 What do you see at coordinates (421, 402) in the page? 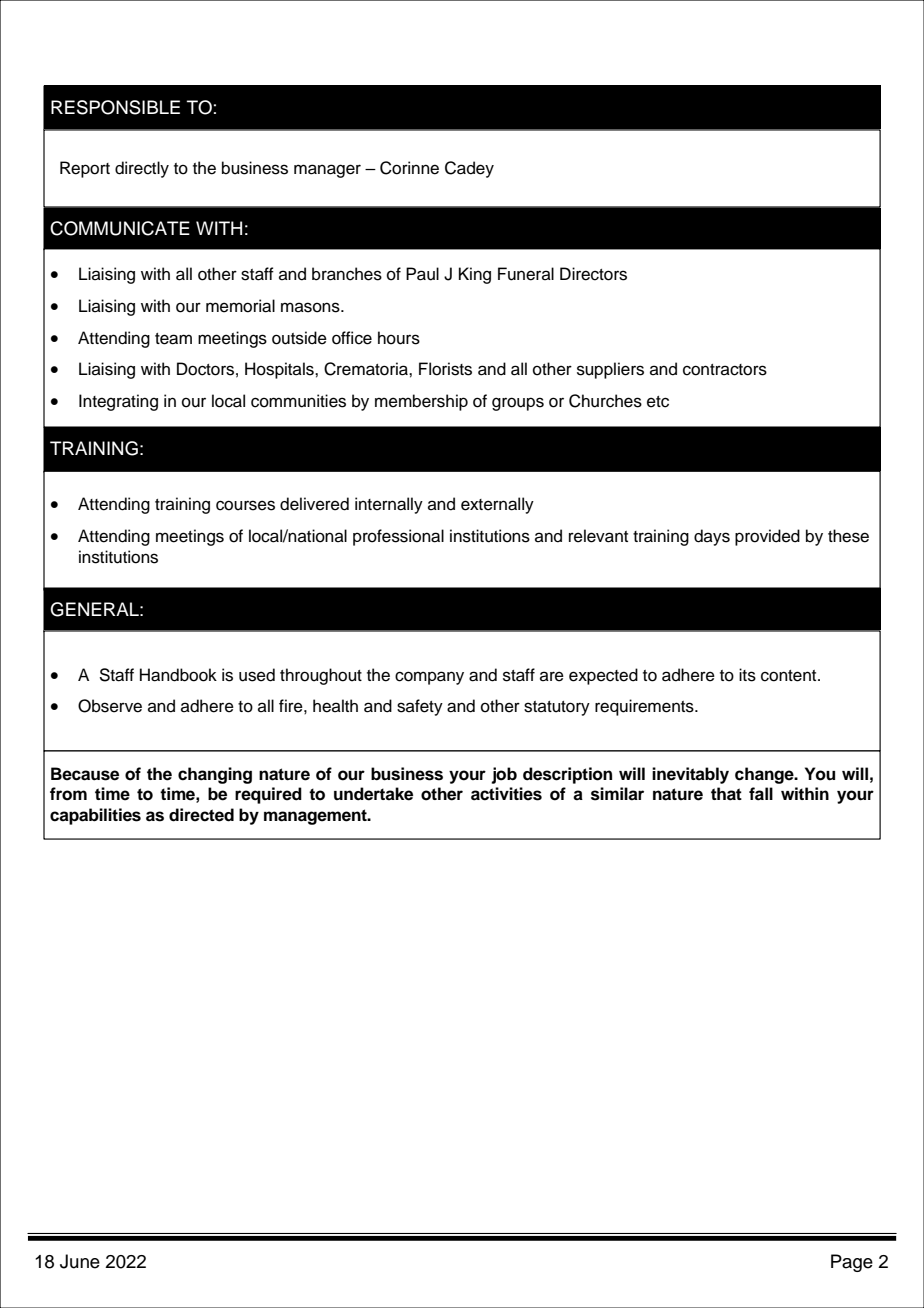
I see `membership` at bounding box center [421, 402].
